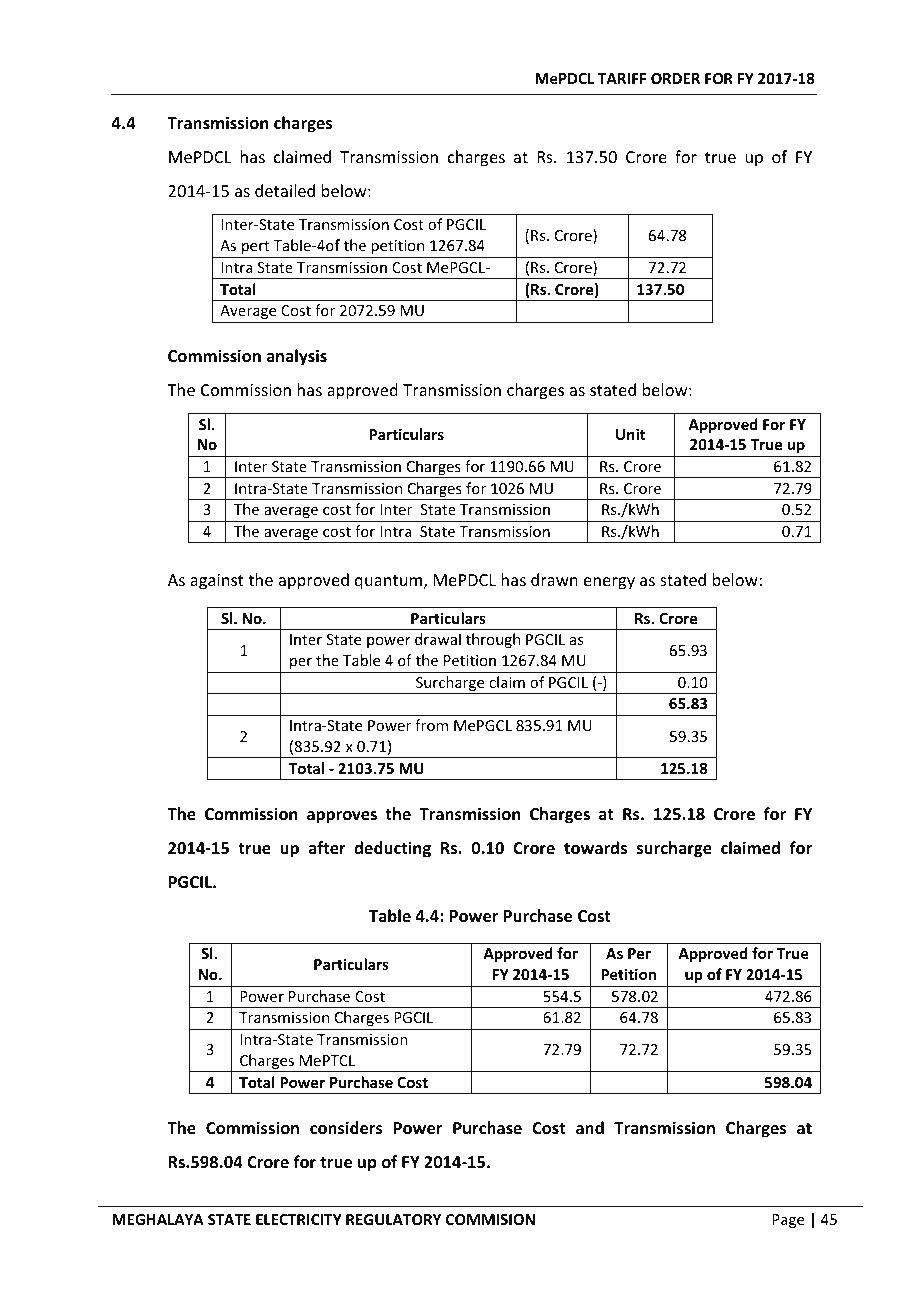 The image size is (924, 1307). Describe the element at coordinates (299, 1219) in the screenshot. I see `ELECTRICITY` at that location.
